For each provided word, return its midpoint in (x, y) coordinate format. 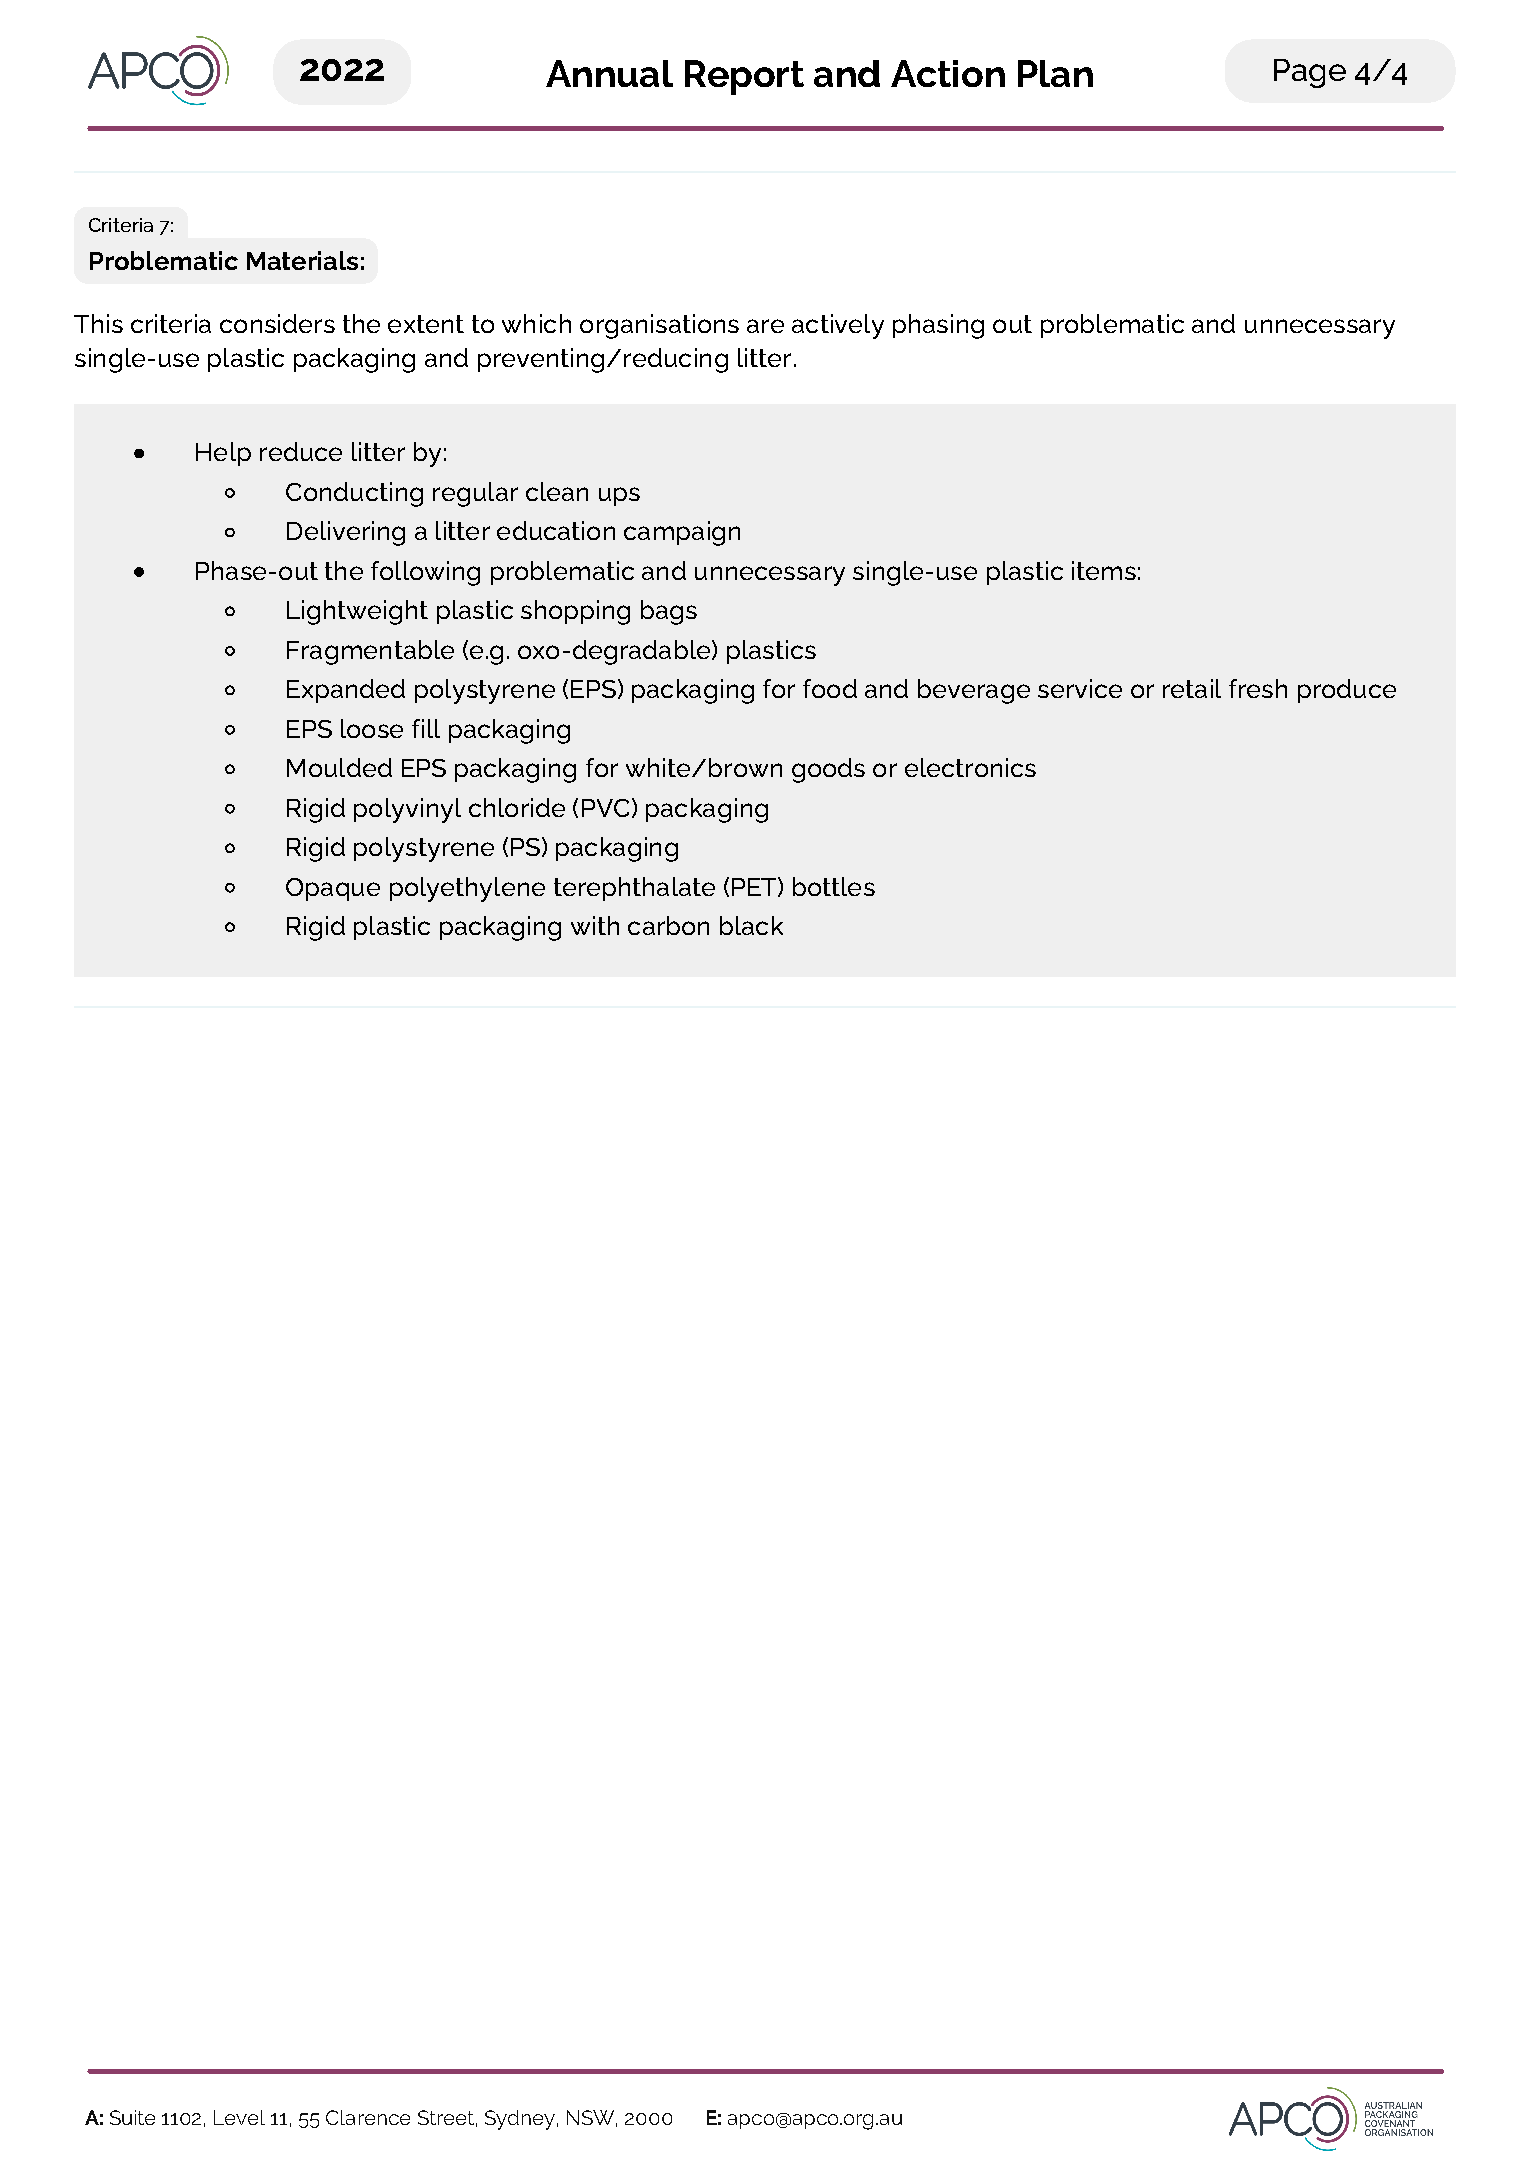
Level (239, 2117)
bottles (834, 886)
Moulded (339, 767)
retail (1192, 688)
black (751, 925)
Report (744, 77)
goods (828, 770)
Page (1310, 73)
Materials (302, 260)
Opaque (333, 889)
